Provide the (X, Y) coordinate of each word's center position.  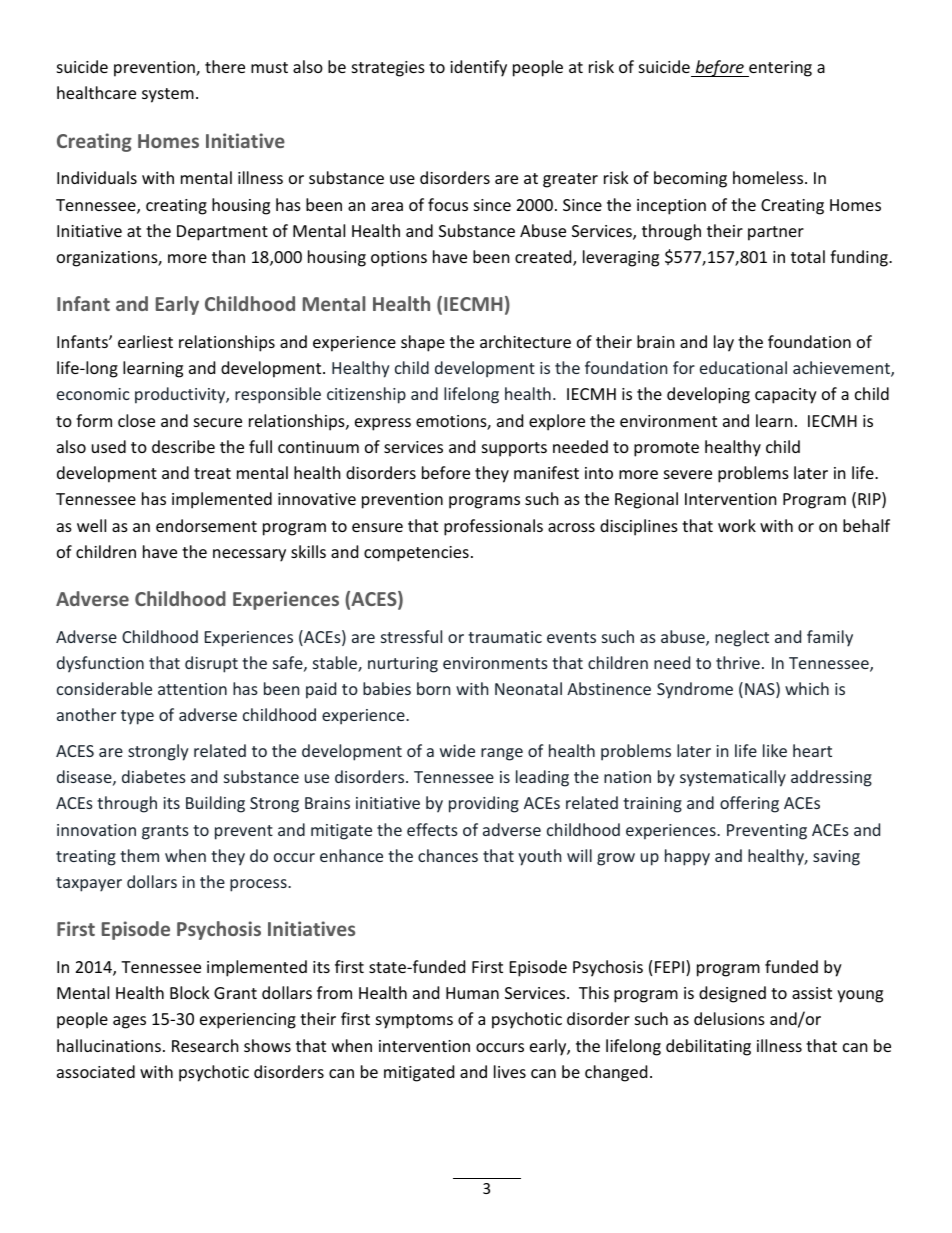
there (225, 66)
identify (478, 68)
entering (779, 69)
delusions (729, 1018)
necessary (249, 555)
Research (205, 1045)
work (737, 525)
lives (510, 1071)
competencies (416, 554)
